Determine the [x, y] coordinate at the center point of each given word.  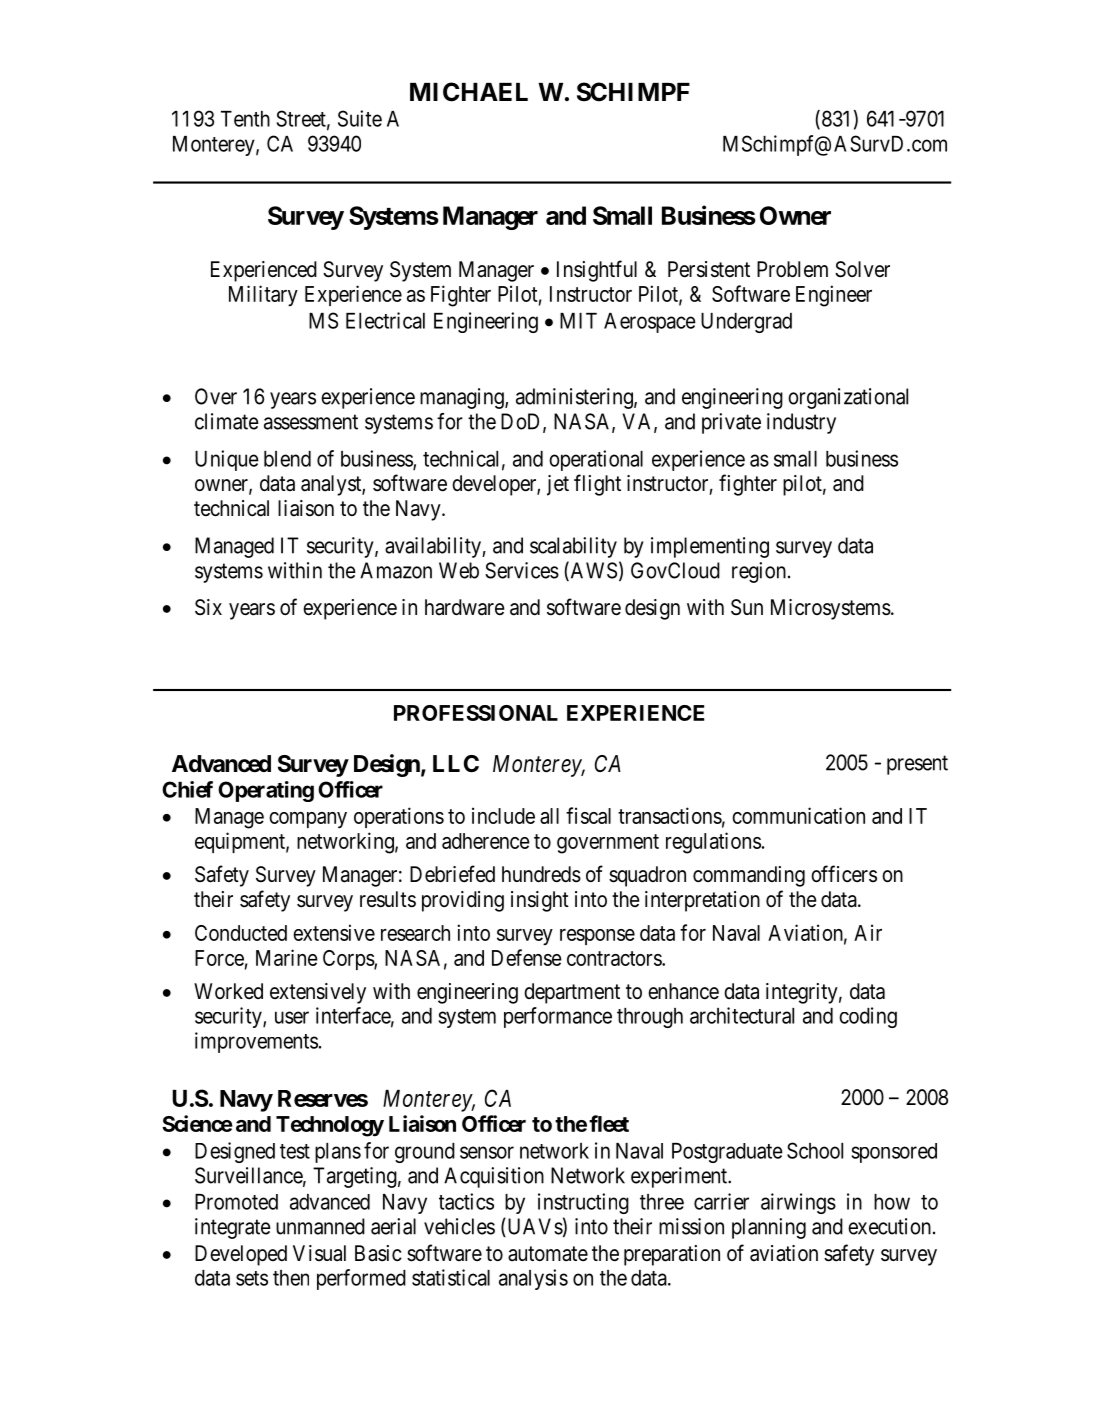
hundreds [541, 874]
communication [798, 815]
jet [558, 485]
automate [548, 1254]
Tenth [245, 119]
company [308, 820]
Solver [862, 269]
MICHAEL [469, 92]
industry [801, 423]
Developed [241, 1255]
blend [287, 459]
